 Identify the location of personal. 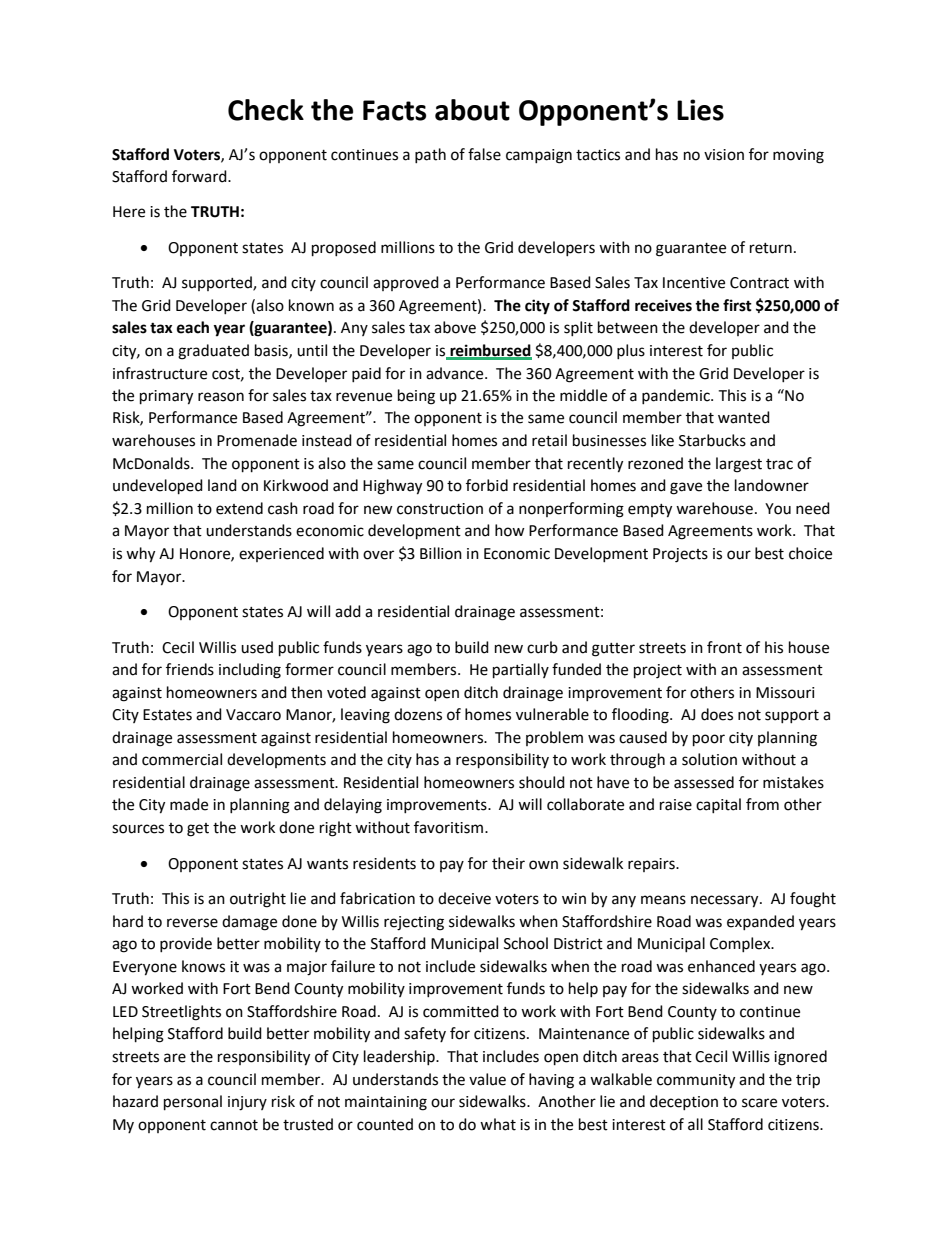
(193, 1103).
